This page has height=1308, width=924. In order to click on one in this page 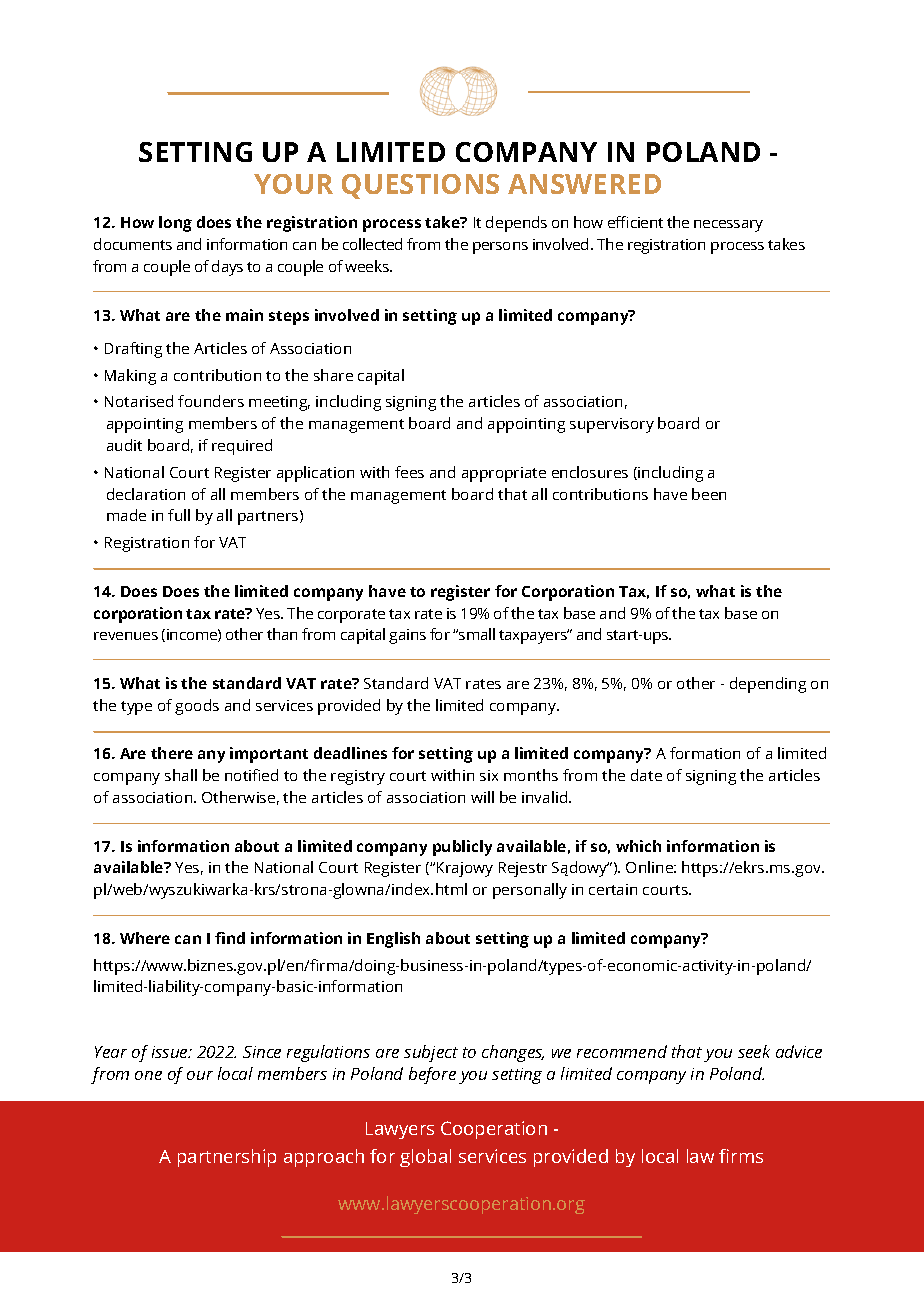, I will do `click(148, 1075)`.
